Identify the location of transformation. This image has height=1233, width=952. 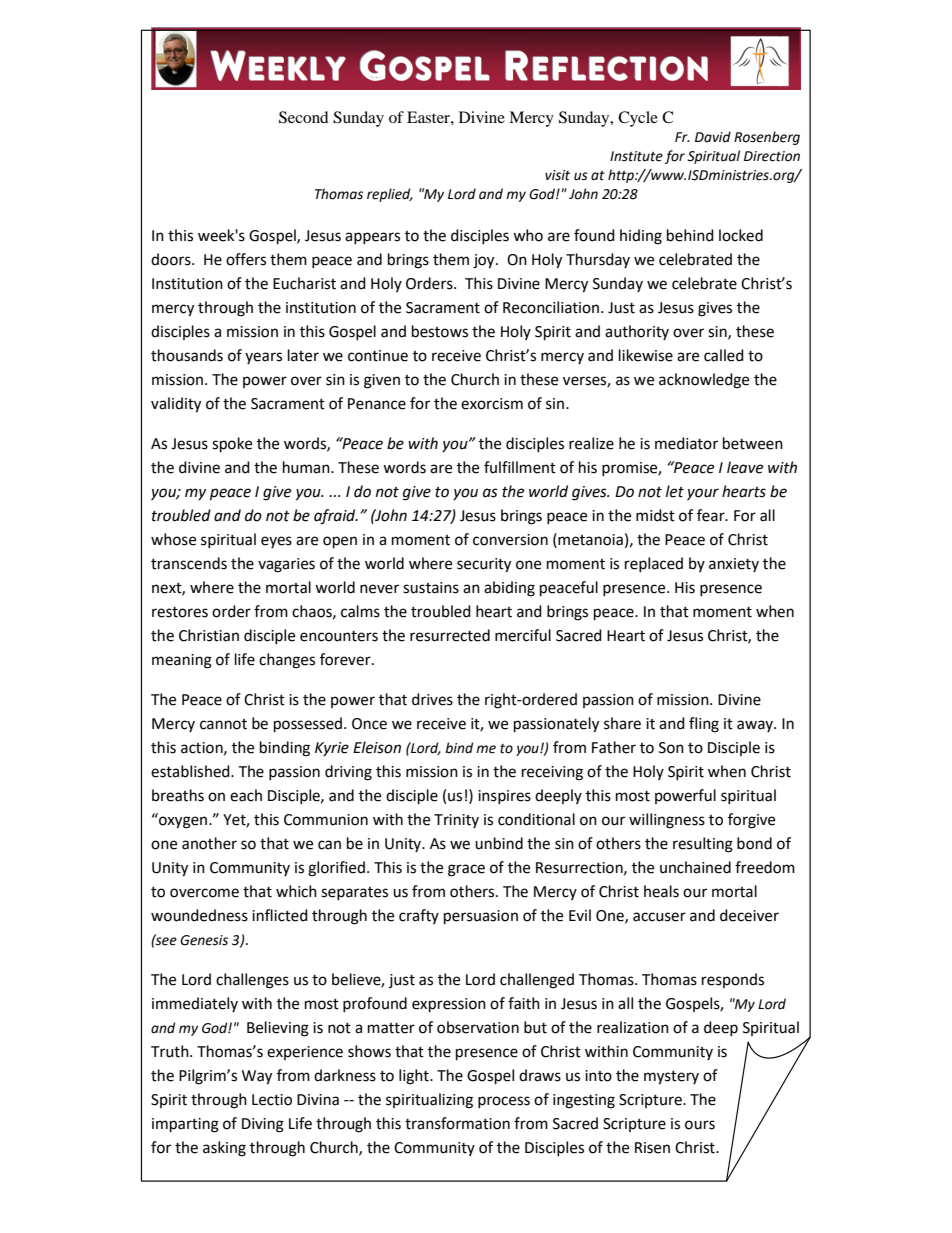
(457, 1123).
